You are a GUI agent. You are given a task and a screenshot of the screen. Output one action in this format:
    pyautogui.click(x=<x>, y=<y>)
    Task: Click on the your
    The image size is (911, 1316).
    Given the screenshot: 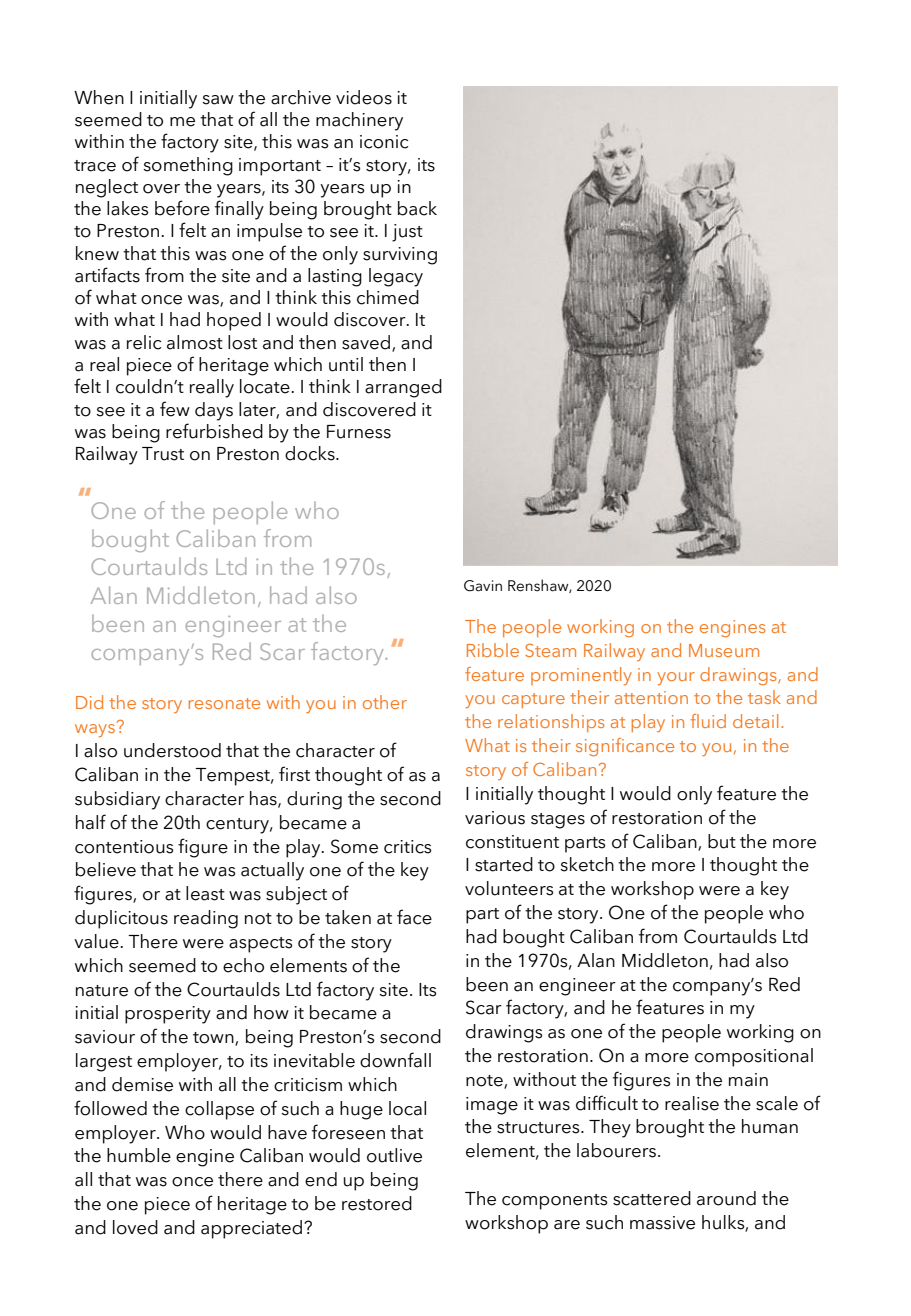 What is the action you would take?
    pyautogui.click(x=676, y=678)
